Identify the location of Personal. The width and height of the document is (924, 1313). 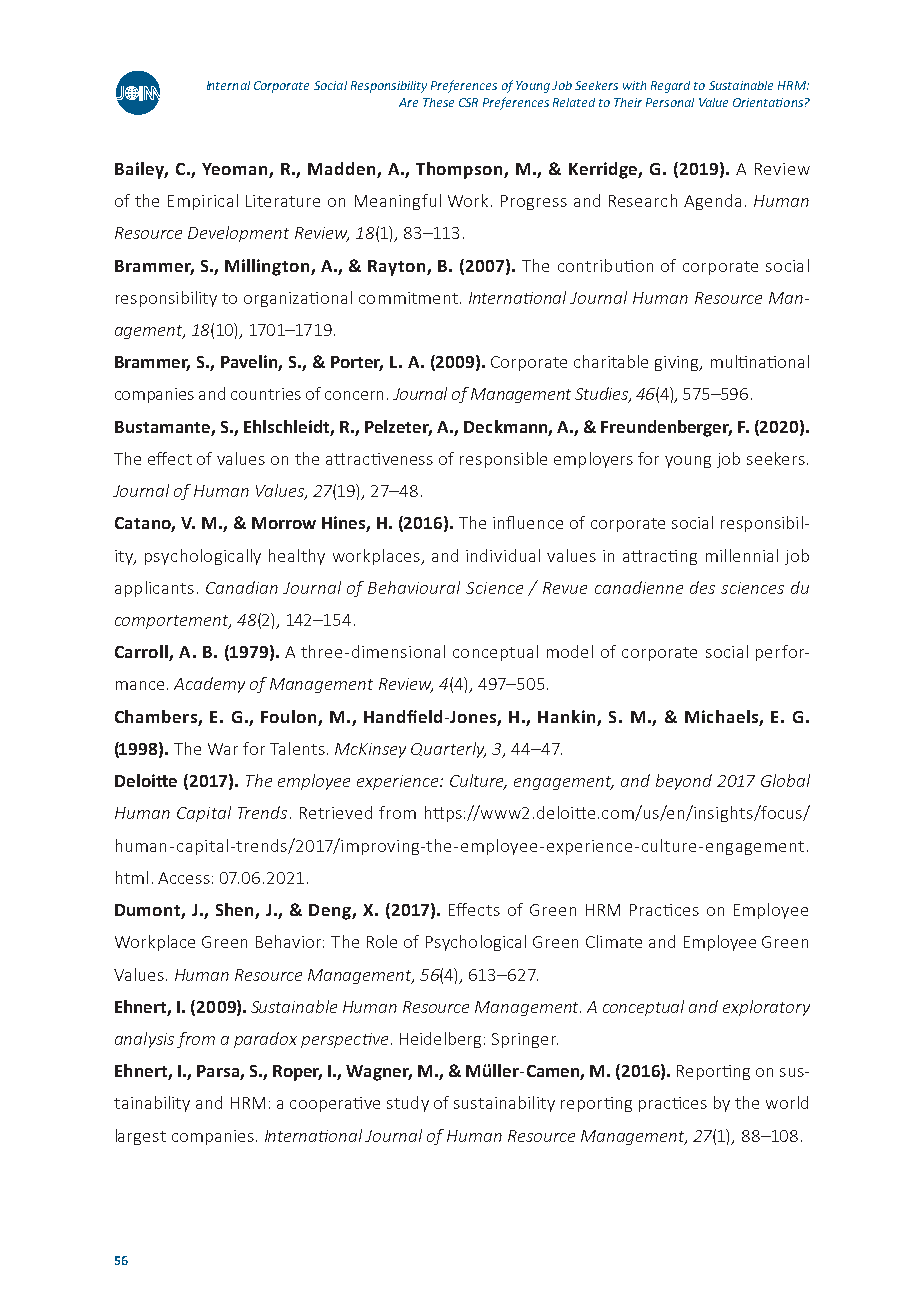
(670, 102).
